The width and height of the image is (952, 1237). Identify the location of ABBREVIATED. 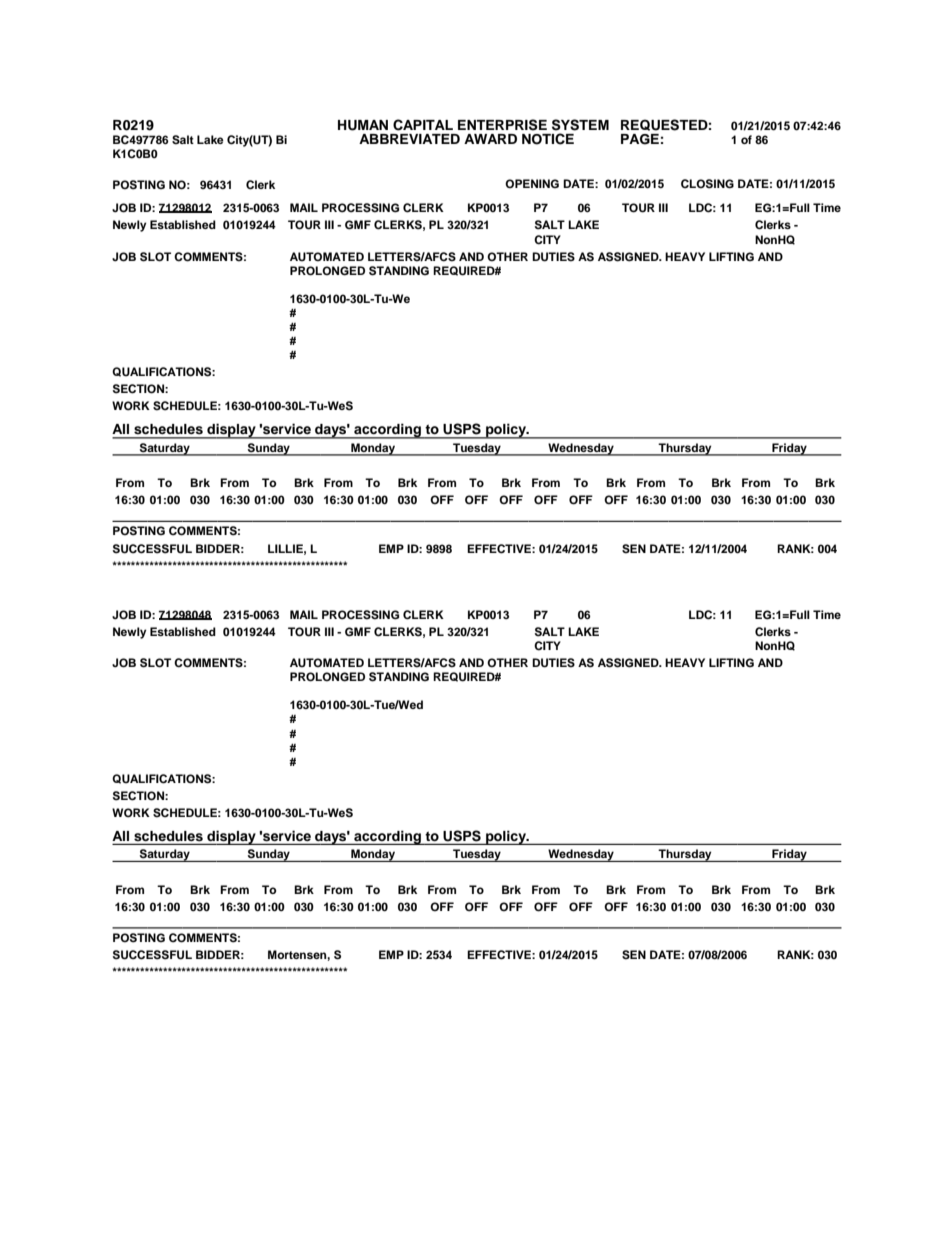
(409, 139).
